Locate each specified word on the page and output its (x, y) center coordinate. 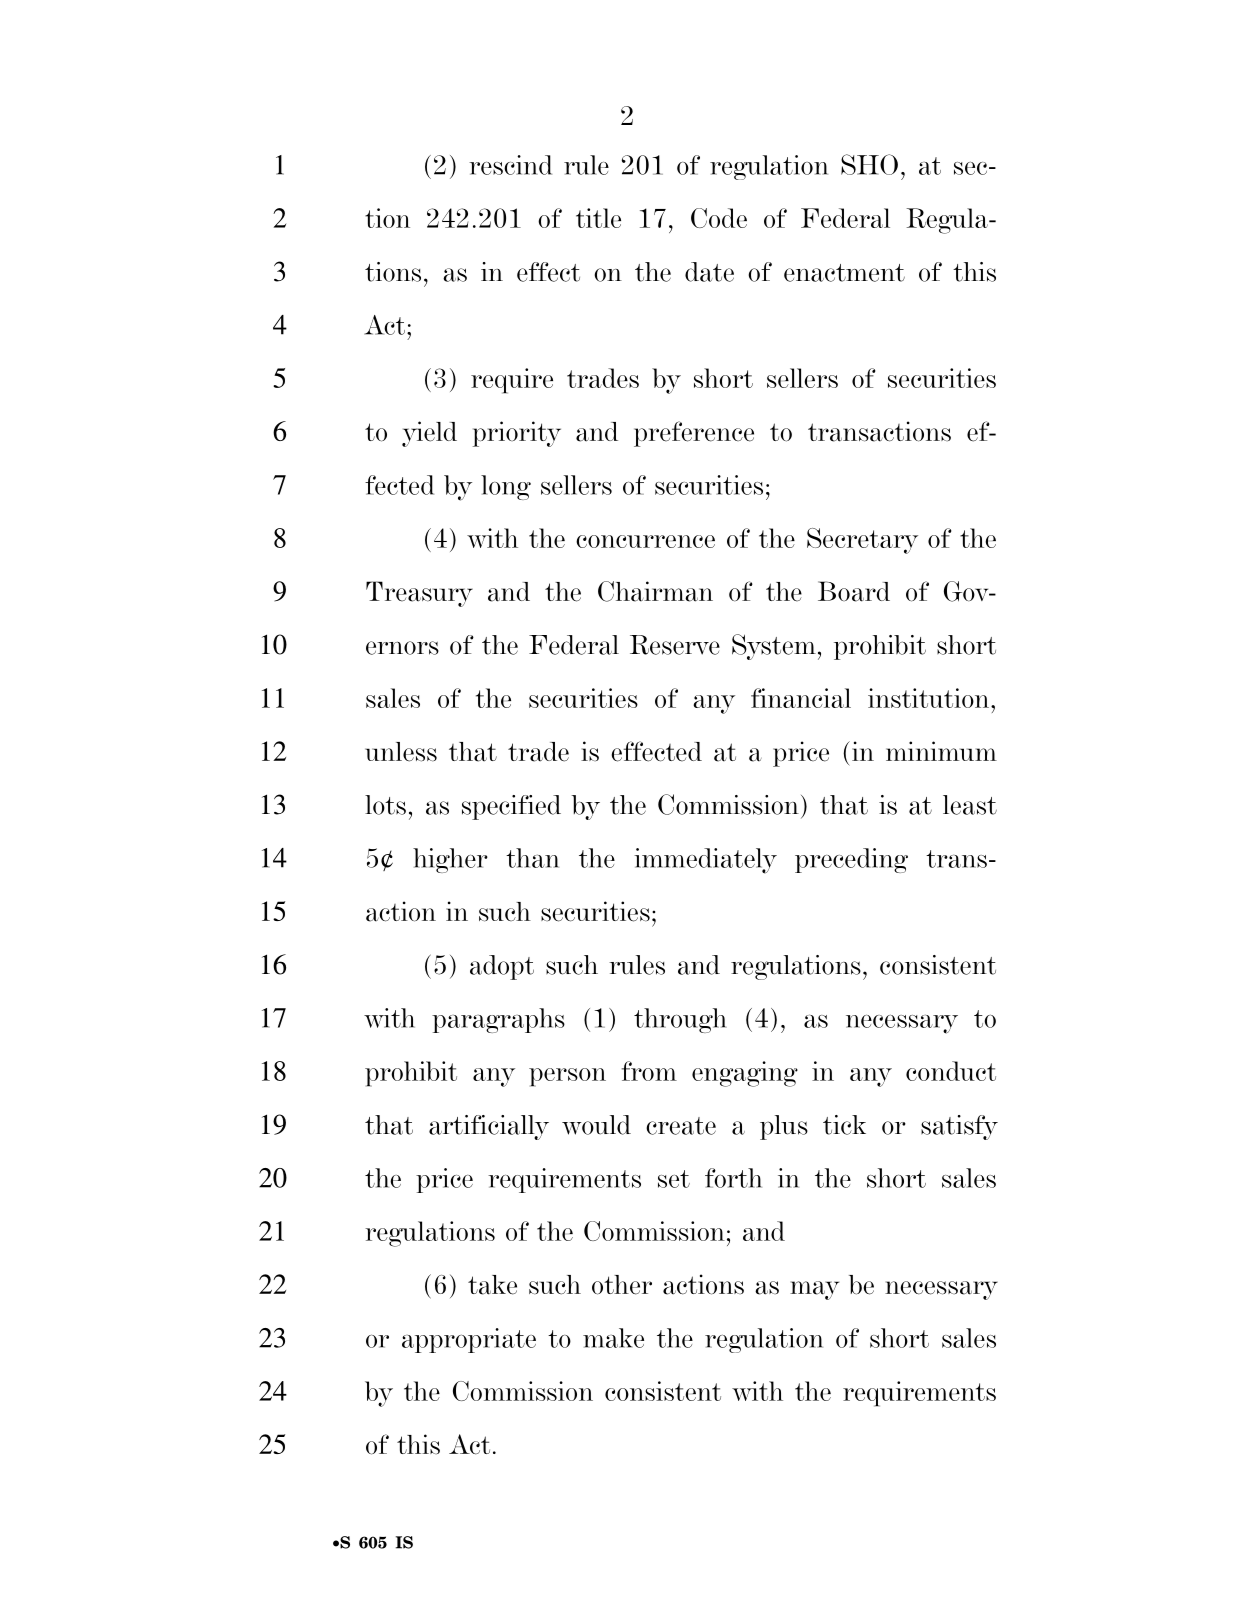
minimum (941, 751)
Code (719, 218)
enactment (844, 273)
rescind (510, 165)
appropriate (469, 1340)
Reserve (675, 645)
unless (401, 752)
